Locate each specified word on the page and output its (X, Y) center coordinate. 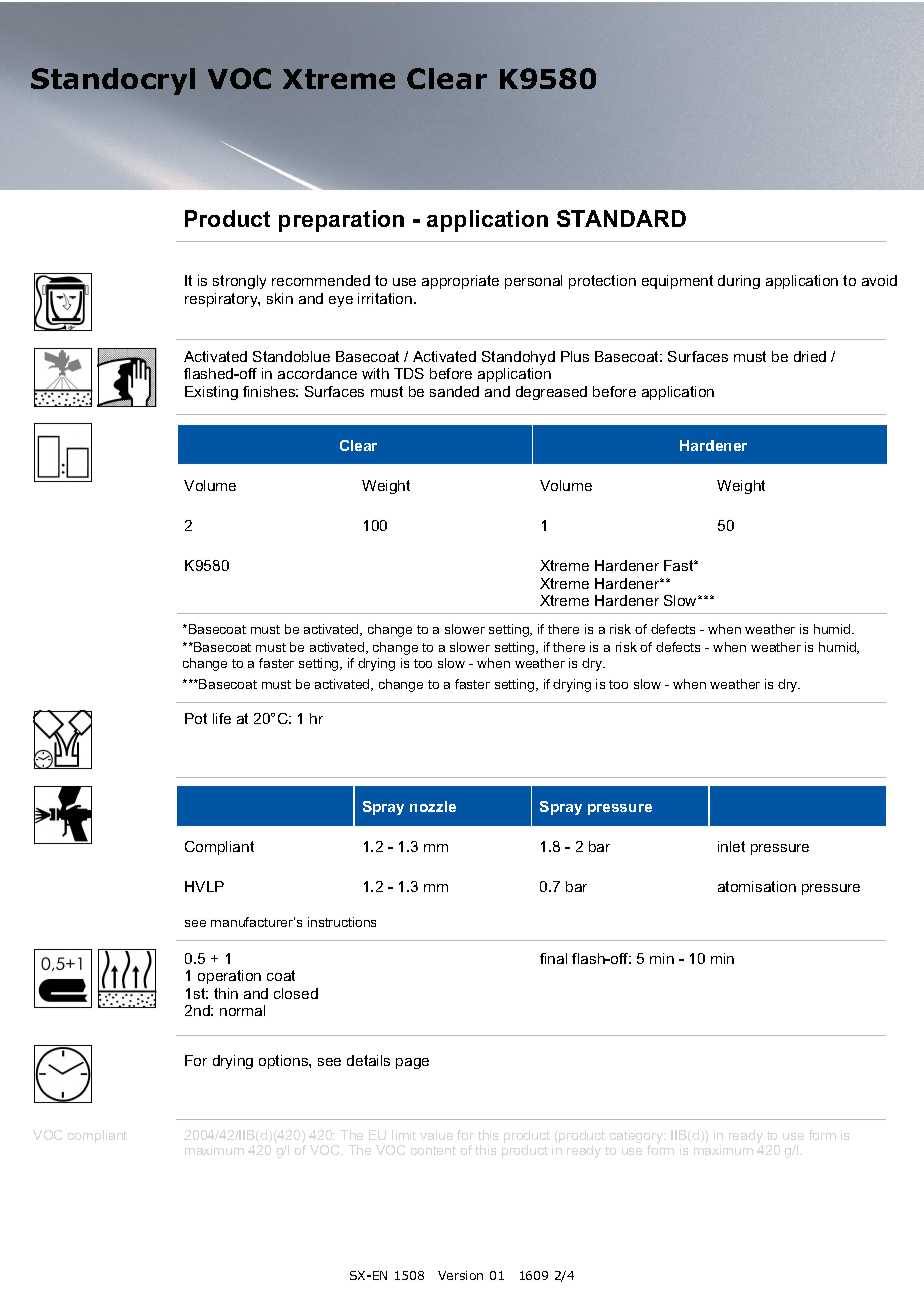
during (739, 282)
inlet (731, 846)
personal (533, 282)
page (412, 1063)
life (222, 718)
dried (810, 356)
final (553, 958)
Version (460, 1275)
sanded (454, 391)
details (368, 1060)
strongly (239, 282)
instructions (342, 922)
